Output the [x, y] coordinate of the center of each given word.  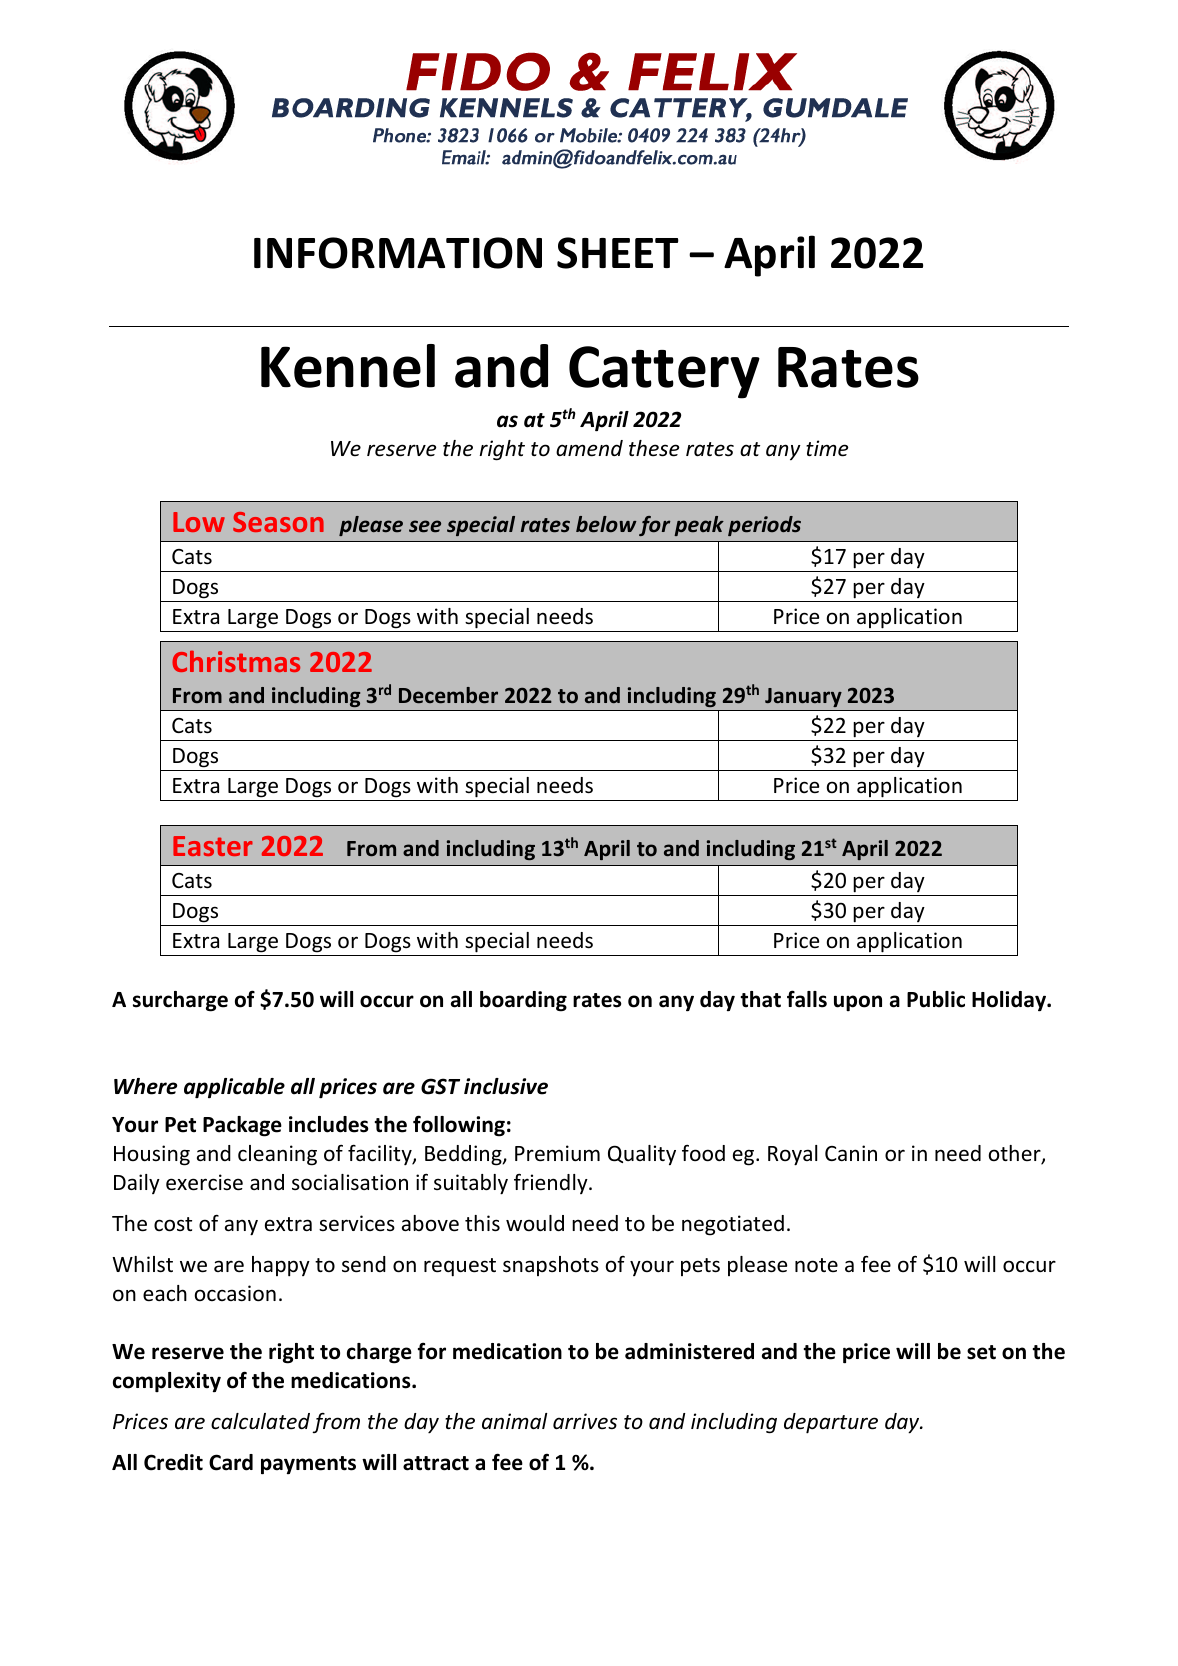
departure [831, 1423]
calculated [260, 1421]
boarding [523, 1001]
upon [858, 1003]
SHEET [618, 253]
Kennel [348, 366]
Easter [213, 846]
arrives [585, 1421]
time [827, 448]
